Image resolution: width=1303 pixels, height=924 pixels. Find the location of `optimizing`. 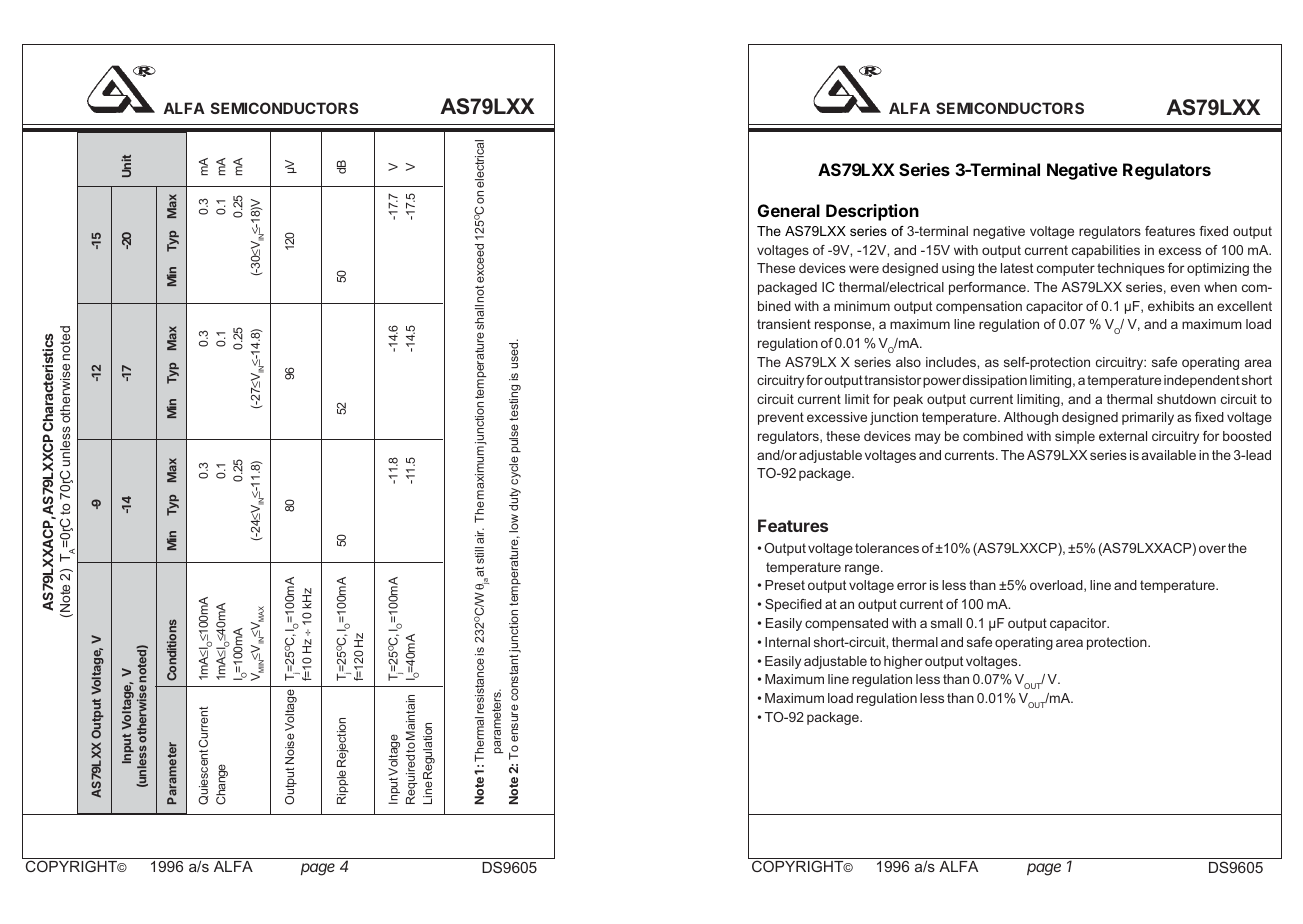

optimizing is located at coordinates (1218, 269).
